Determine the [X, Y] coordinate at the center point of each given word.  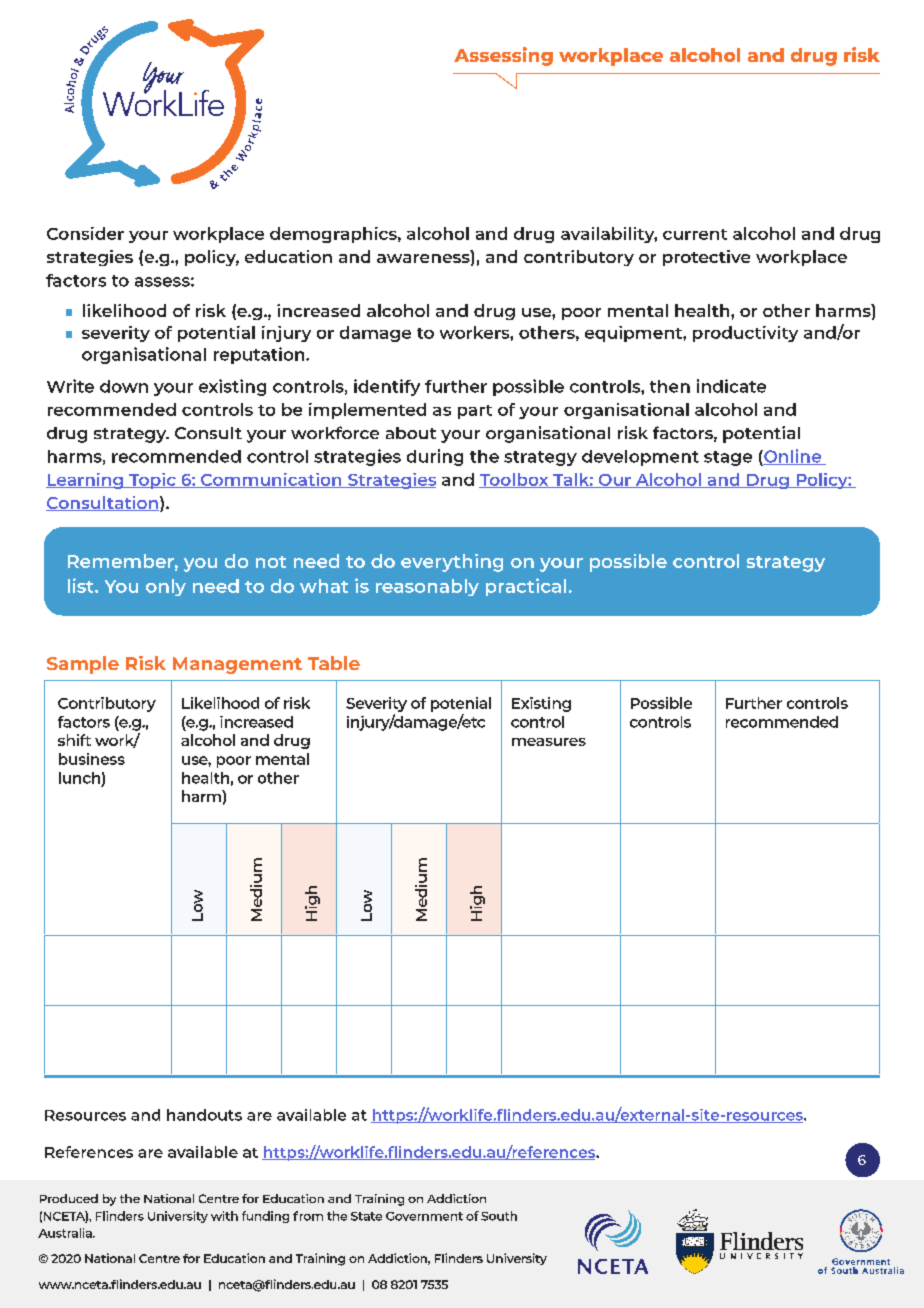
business [92, 759]
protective [706, 258]
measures [549, 742]
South [499, 1216]
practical [526, 587]
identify [387, 387]
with [224, 1216]
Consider [85, 233]
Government [424, 1216]
